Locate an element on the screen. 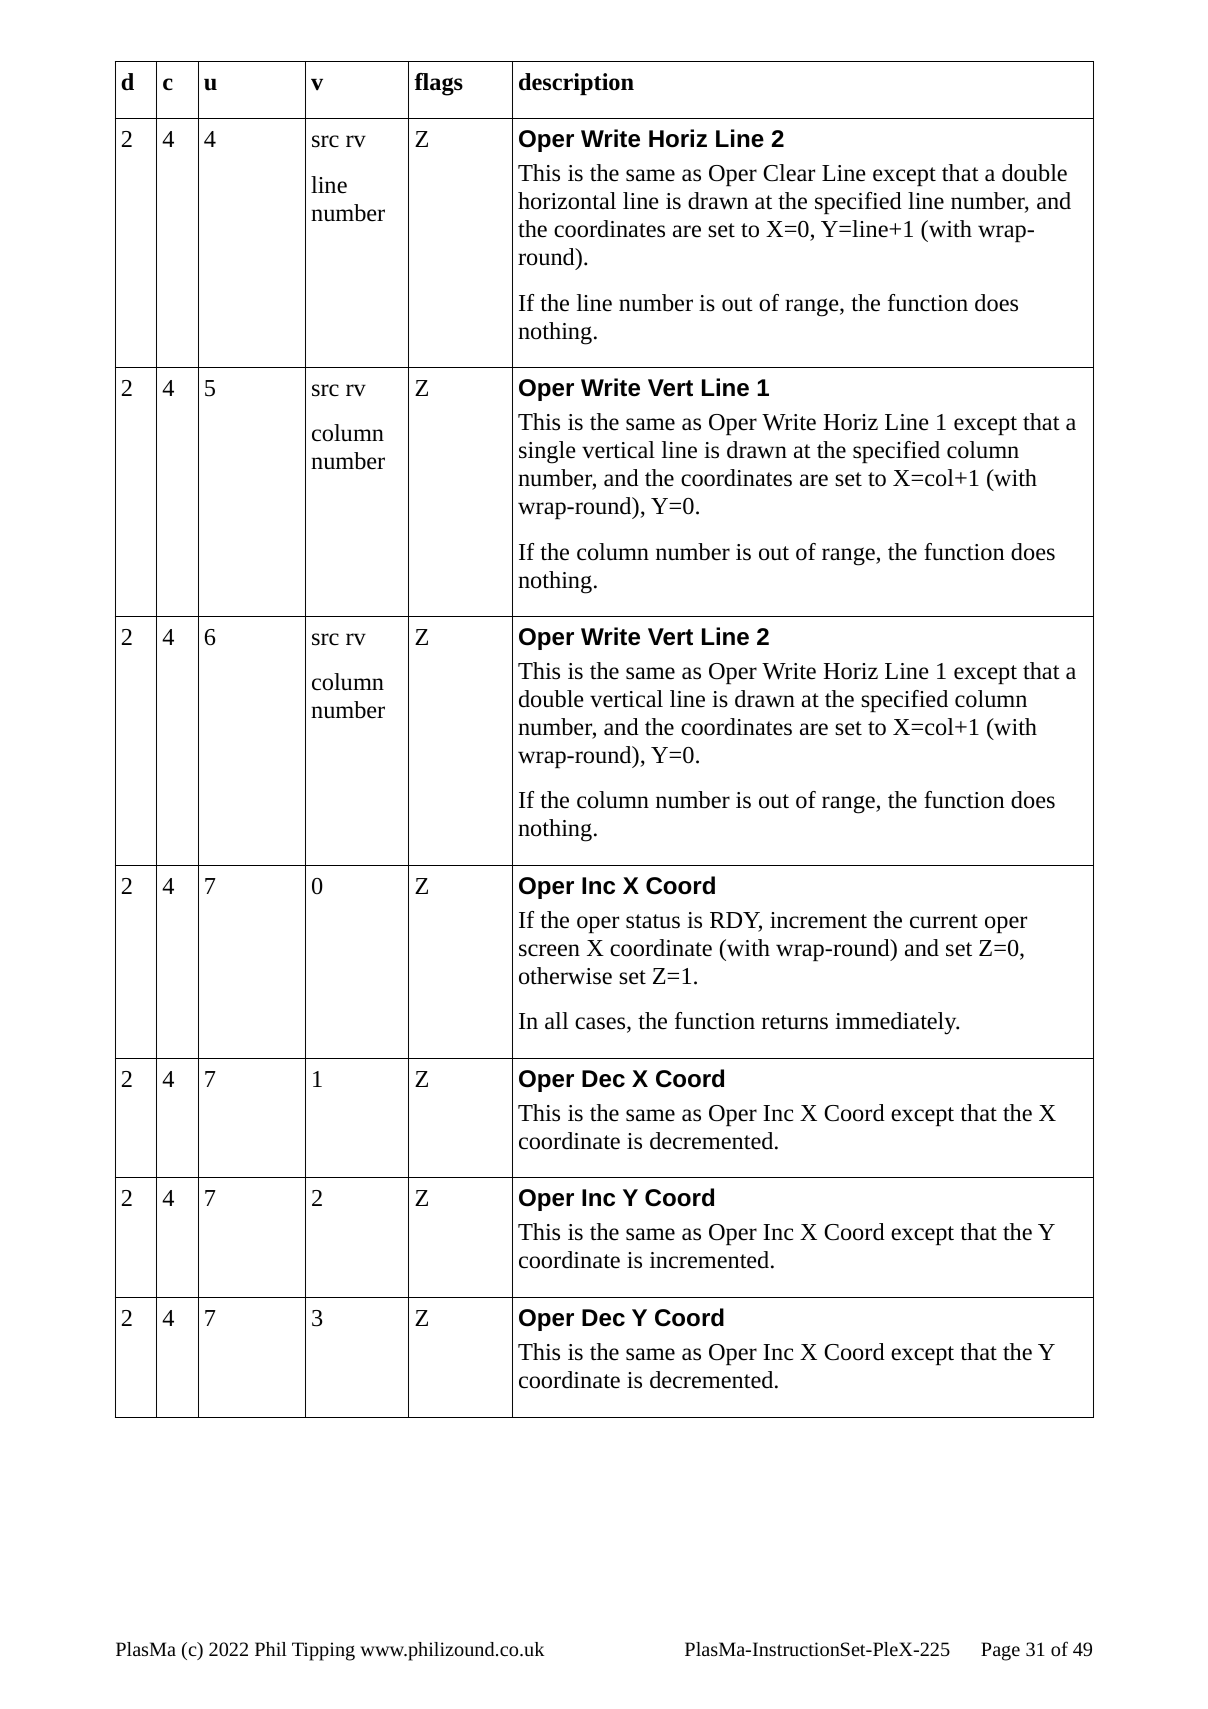  immediately is located at coordinates (897, 1023).
